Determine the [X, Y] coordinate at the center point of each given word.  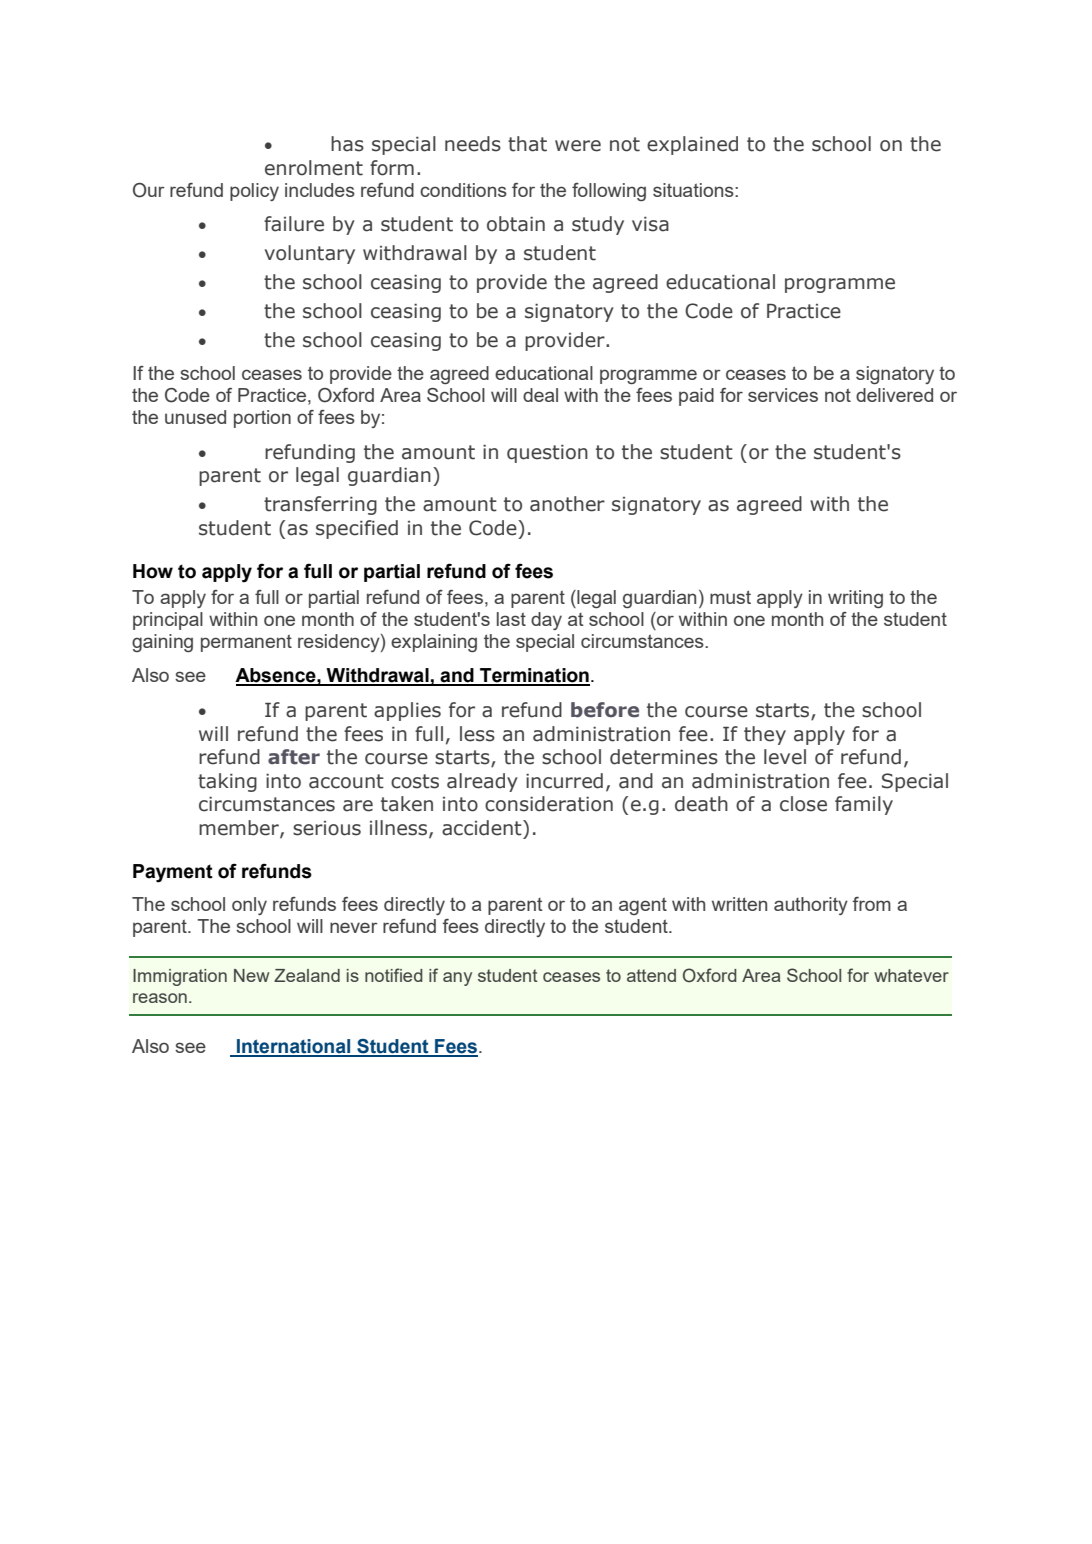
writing [855, 599]
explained [692, 145]
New [251, 975]
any [457, 979]
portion [262, 419]
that [527, 144]
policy [254, 192]
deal [540, 395]
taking [227, 782]
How [153, 571]
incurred [564, 781]
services [783, 395]
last [511, 619]
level [785, 757]
